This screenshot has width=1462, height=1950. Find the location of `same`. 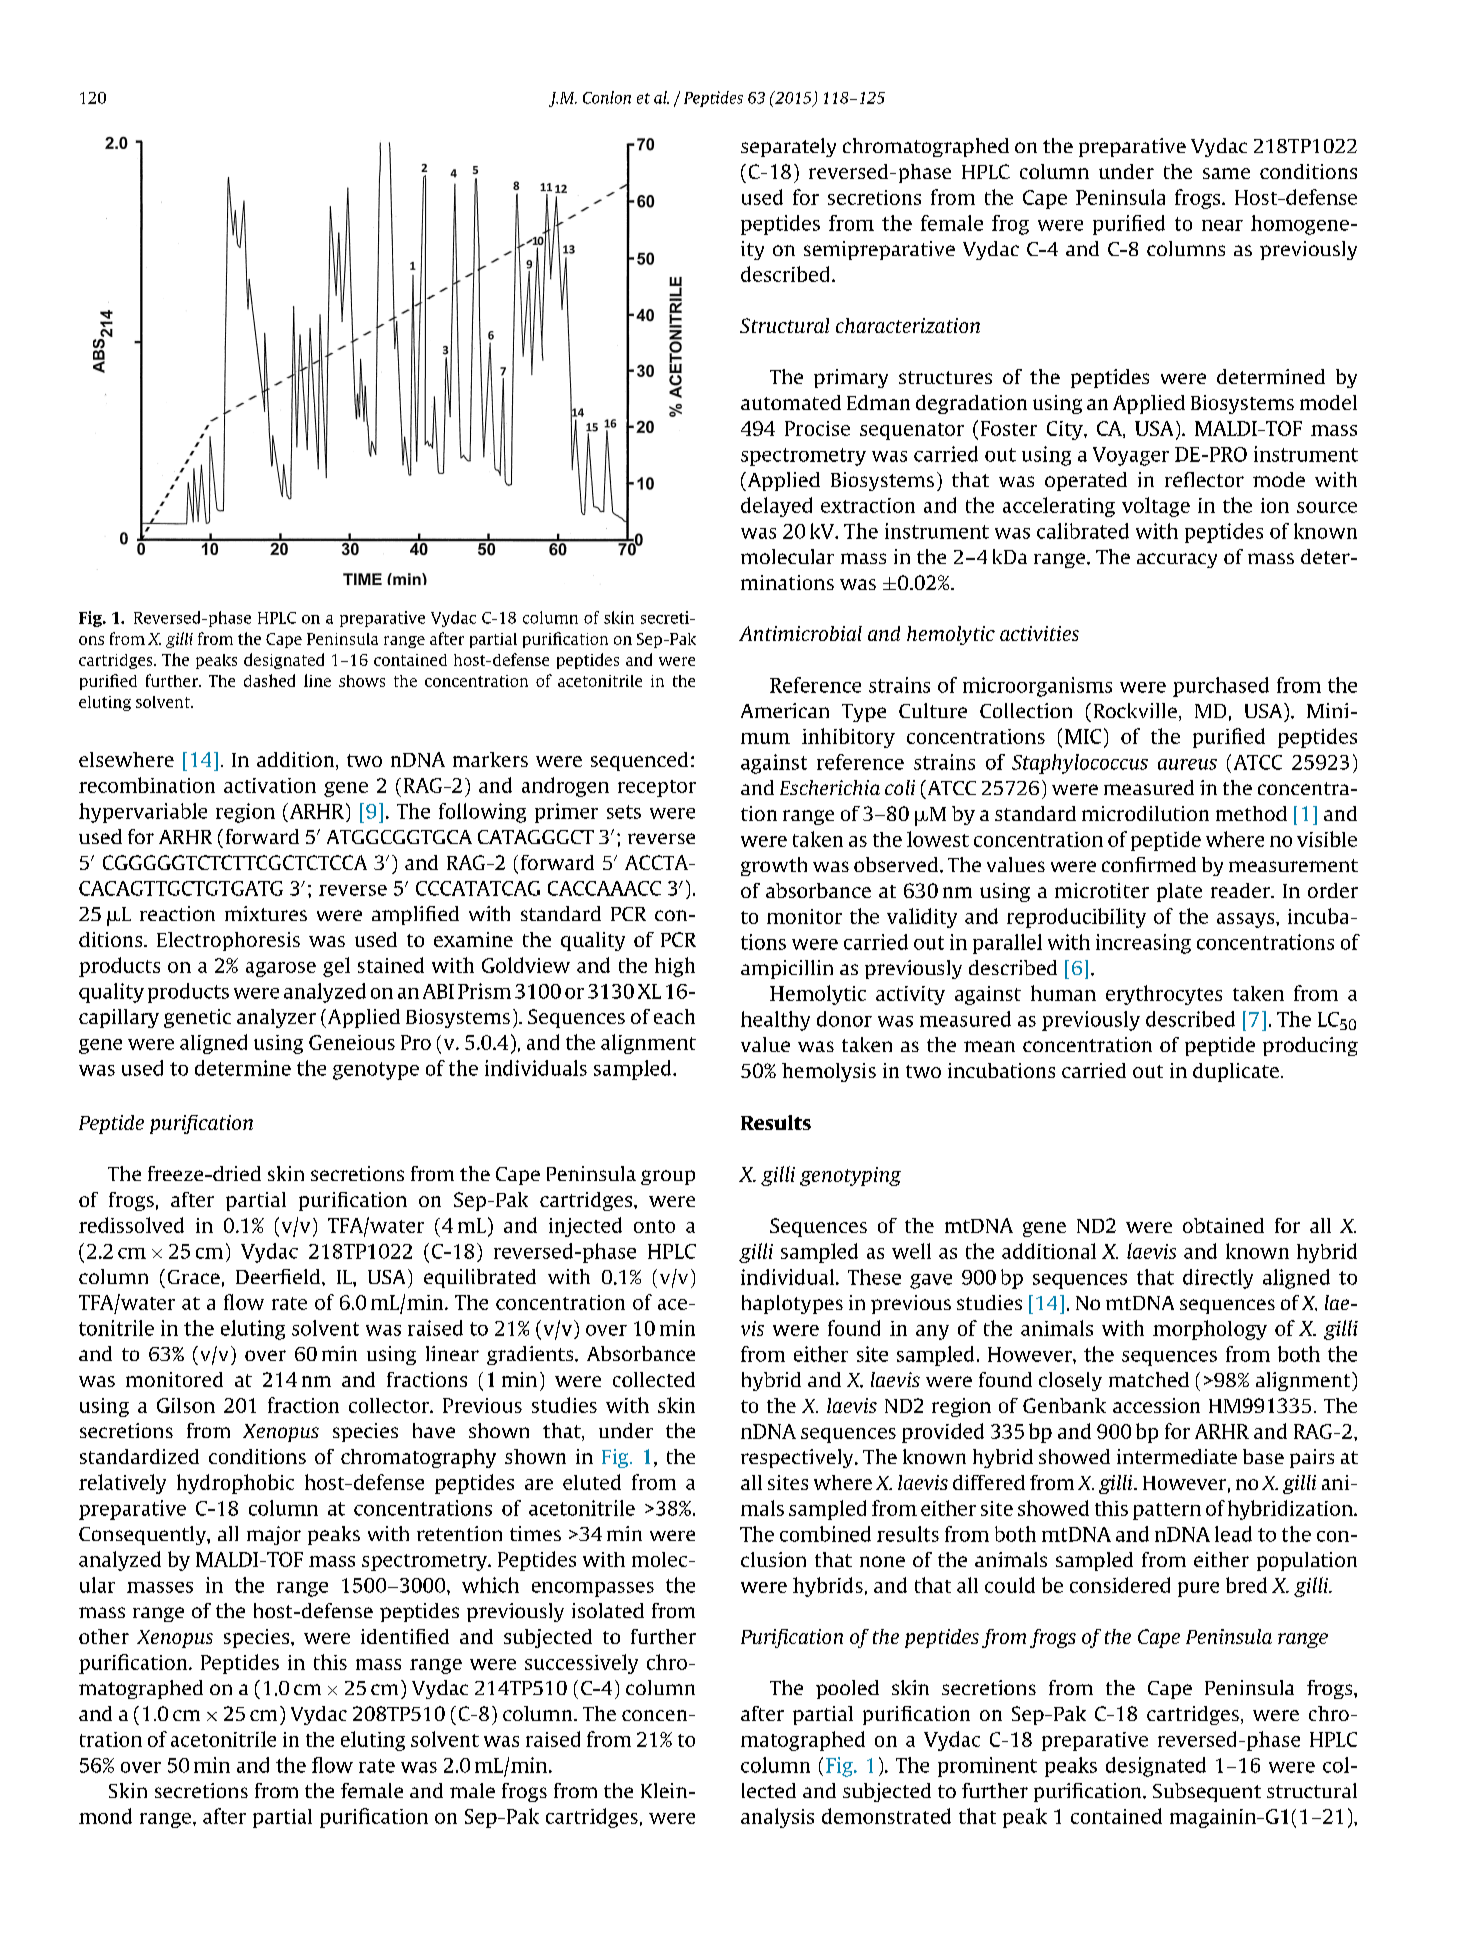

same is located at coordinates (1226, 173).
